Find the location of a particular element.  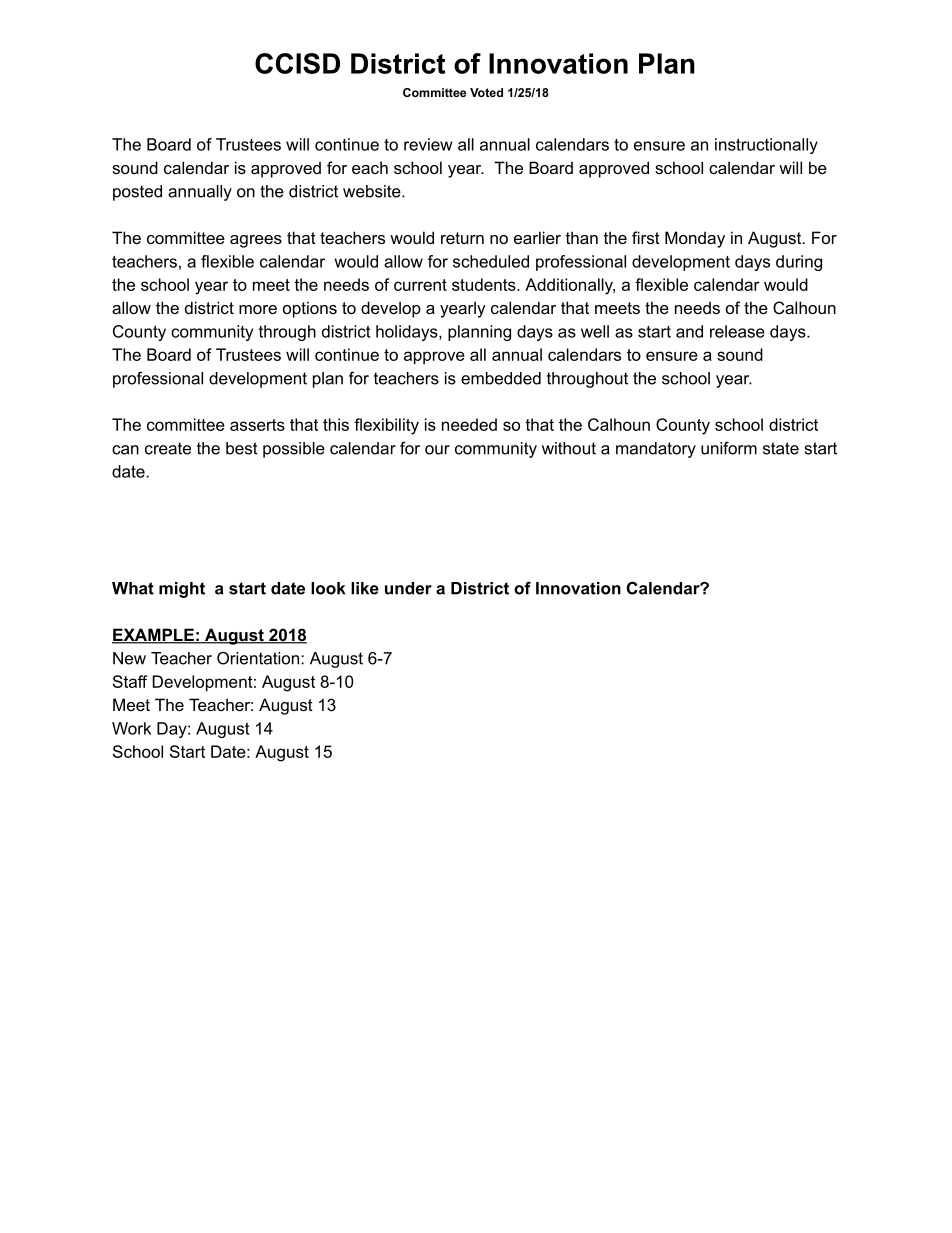

Work is located at coordinates (131, 728).
